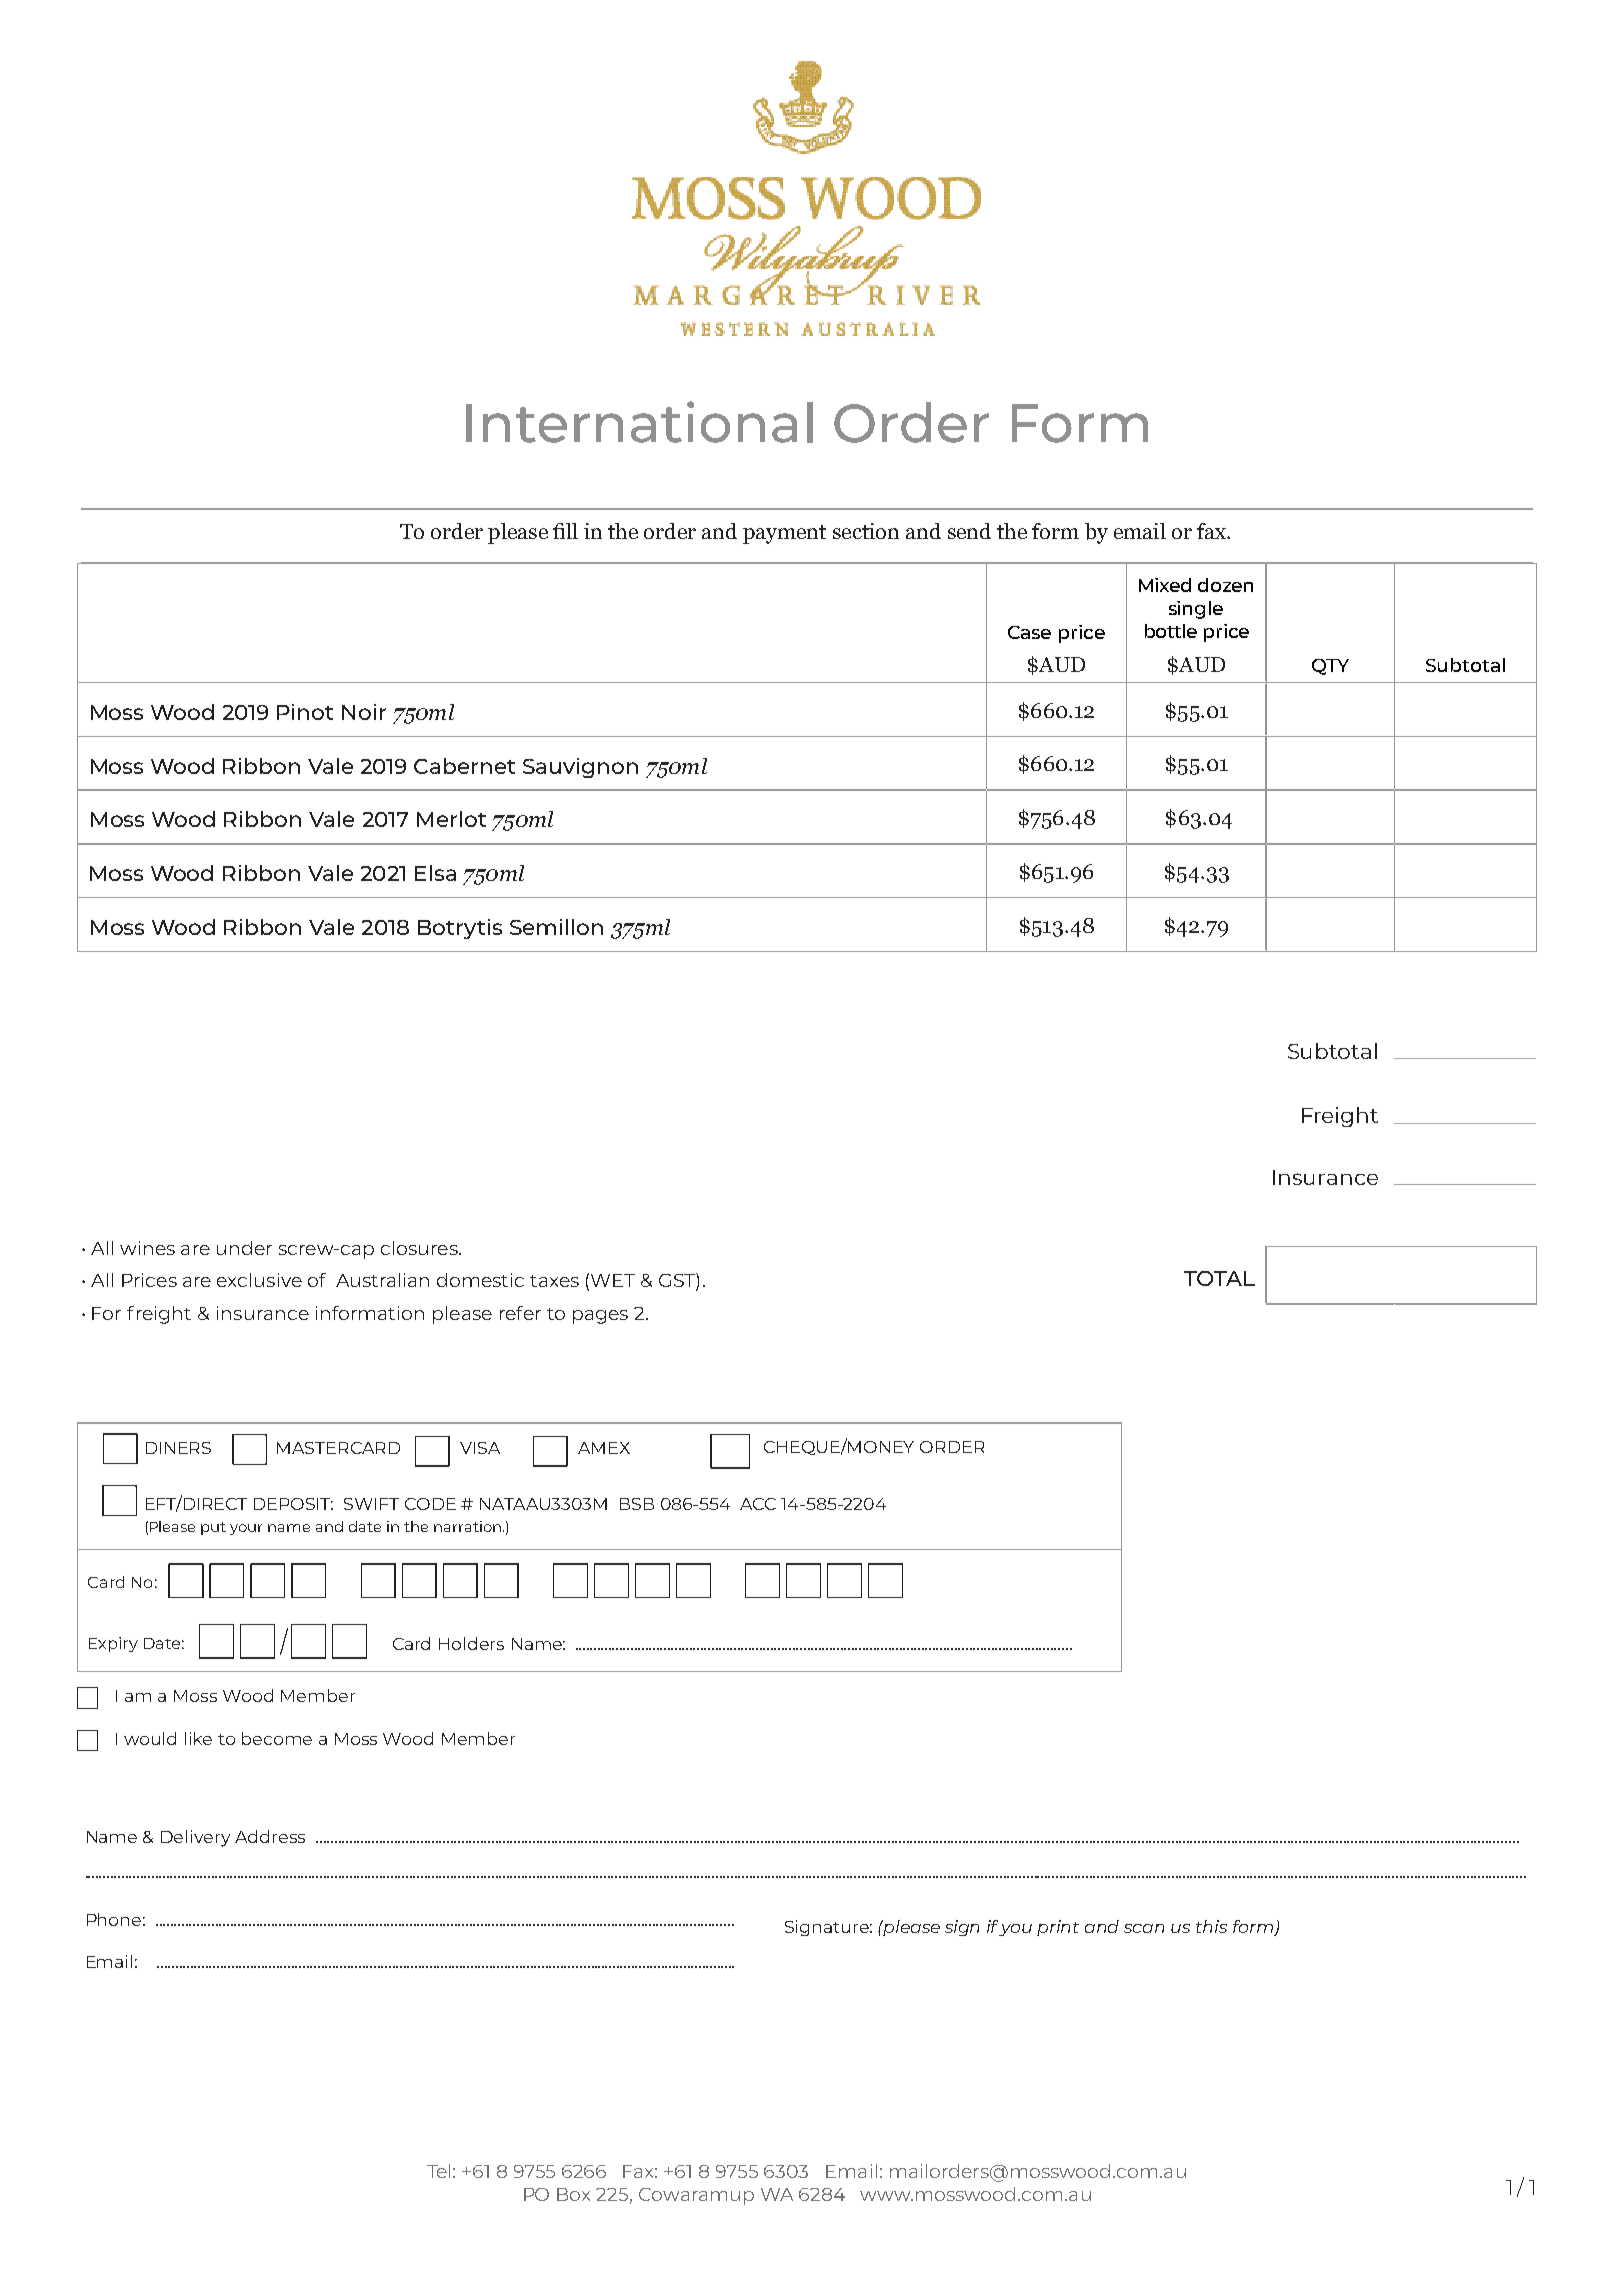 The image size is (1614, 2282). Describe the element at coordinates (1165, 585) in the document. I see `Mixed` at that location.
